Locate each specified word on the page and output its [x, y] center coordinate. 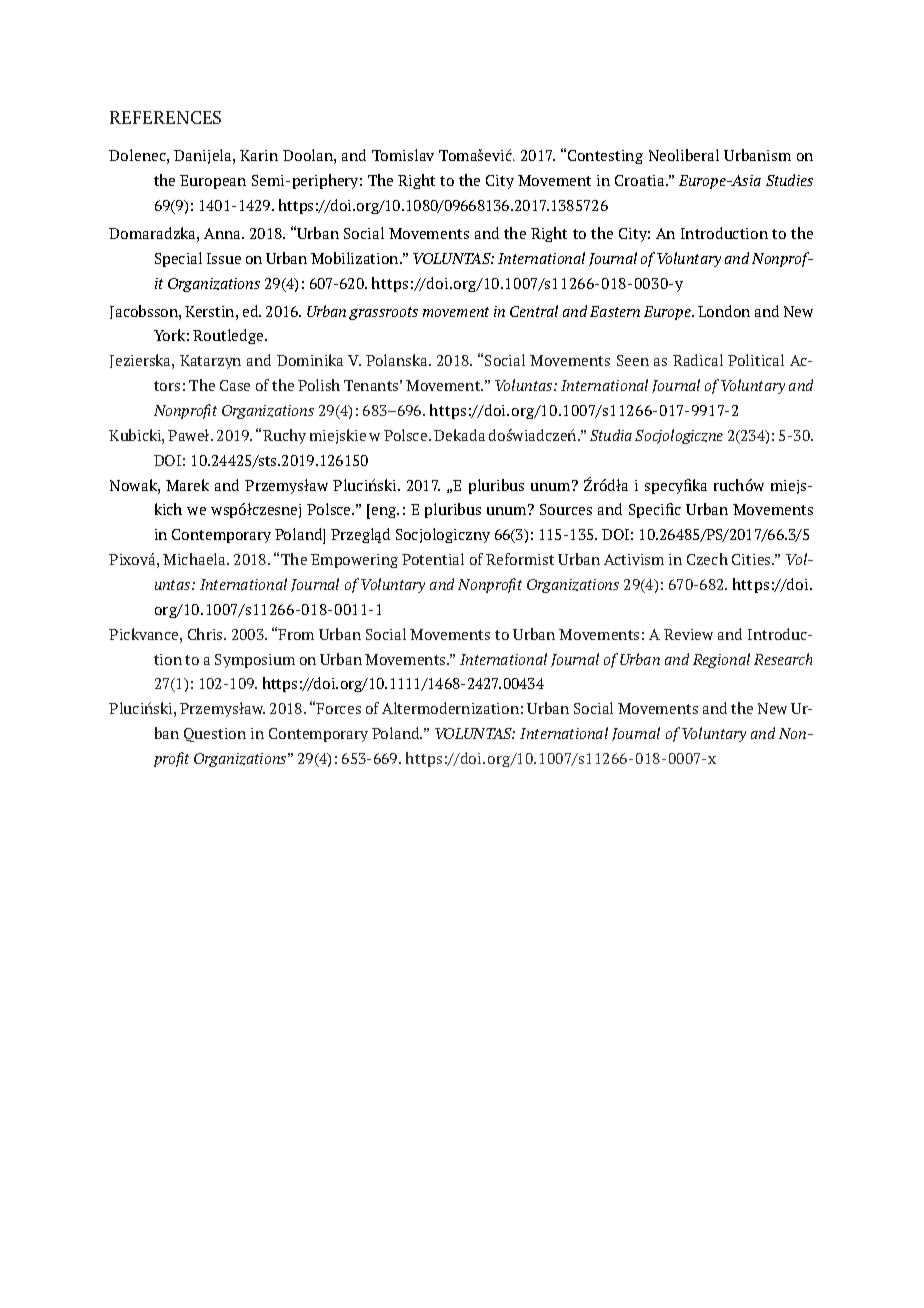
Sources [566, 509]
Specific [655, 510]
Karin [259, 155]
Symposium [255, 661]
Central [534, 311]
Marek [187, 485]
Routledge [229, 336]
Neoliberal [684, 155]
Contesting [605, 157]
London [724, 311]
